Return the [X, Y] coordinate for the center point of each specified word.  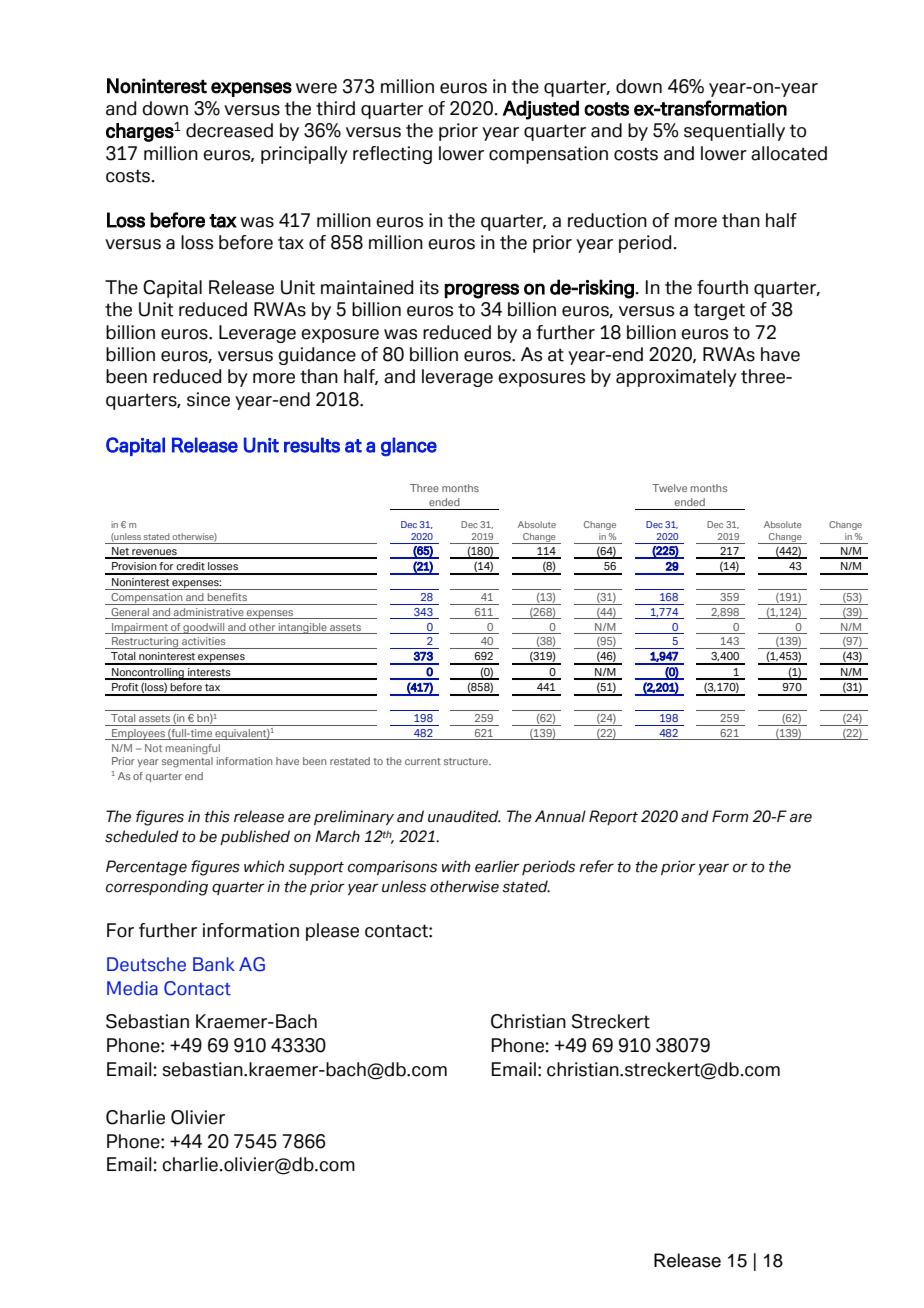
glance [409, 447]
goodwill [204, 628]
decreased [229, 130]
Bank [214, 964]
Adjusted [541, 110]
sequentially [734, 132]
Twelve [669, 488]
